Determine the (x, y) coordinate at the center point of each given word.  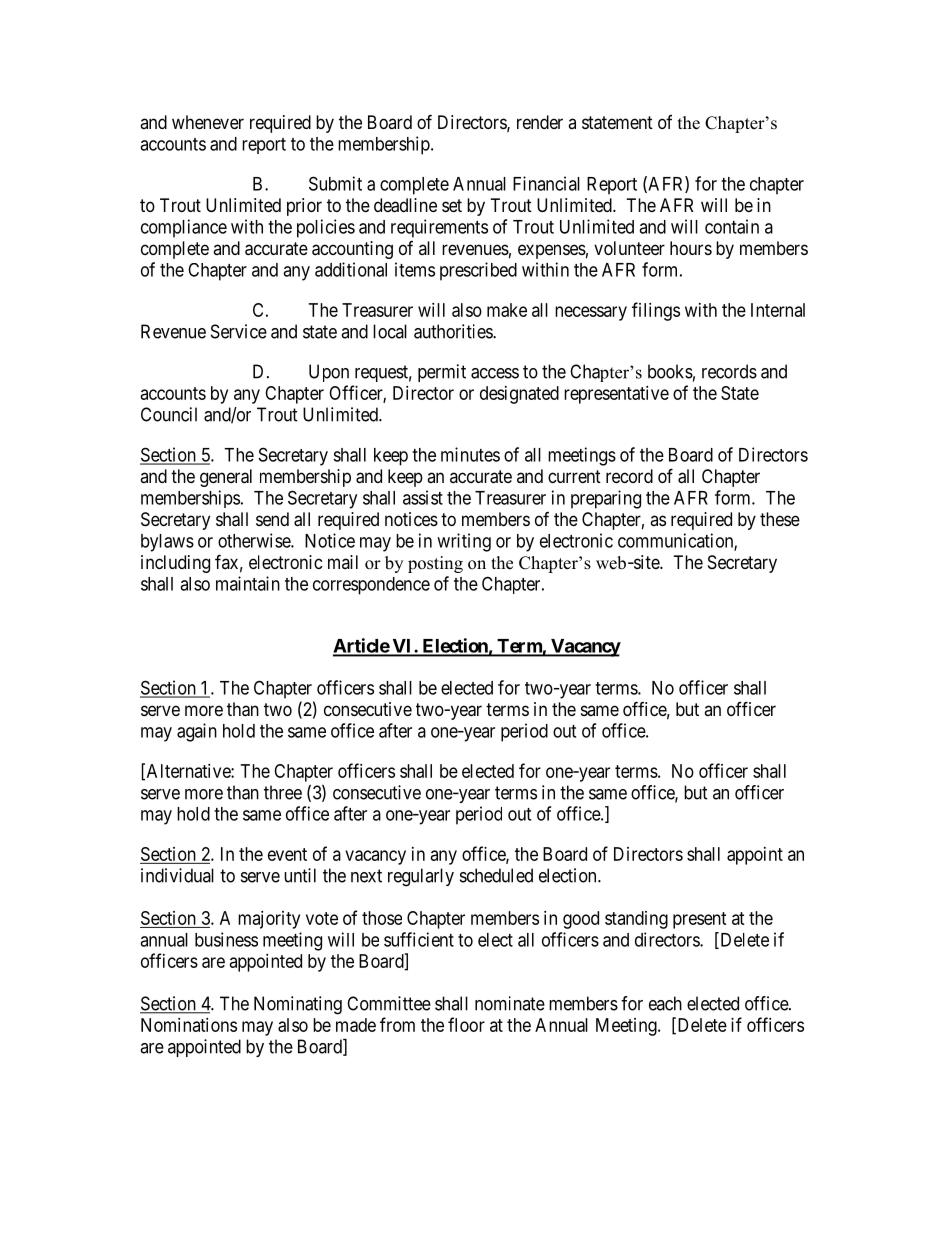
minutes (470, 454)
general (226, 478)
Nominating (298, 1005)
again (197, 732)
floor (466, 1024)
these (780, 519)
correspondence (371, 586)
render (540, 122)
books (670, 371)
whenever (208, 122)
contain (732, 226)
